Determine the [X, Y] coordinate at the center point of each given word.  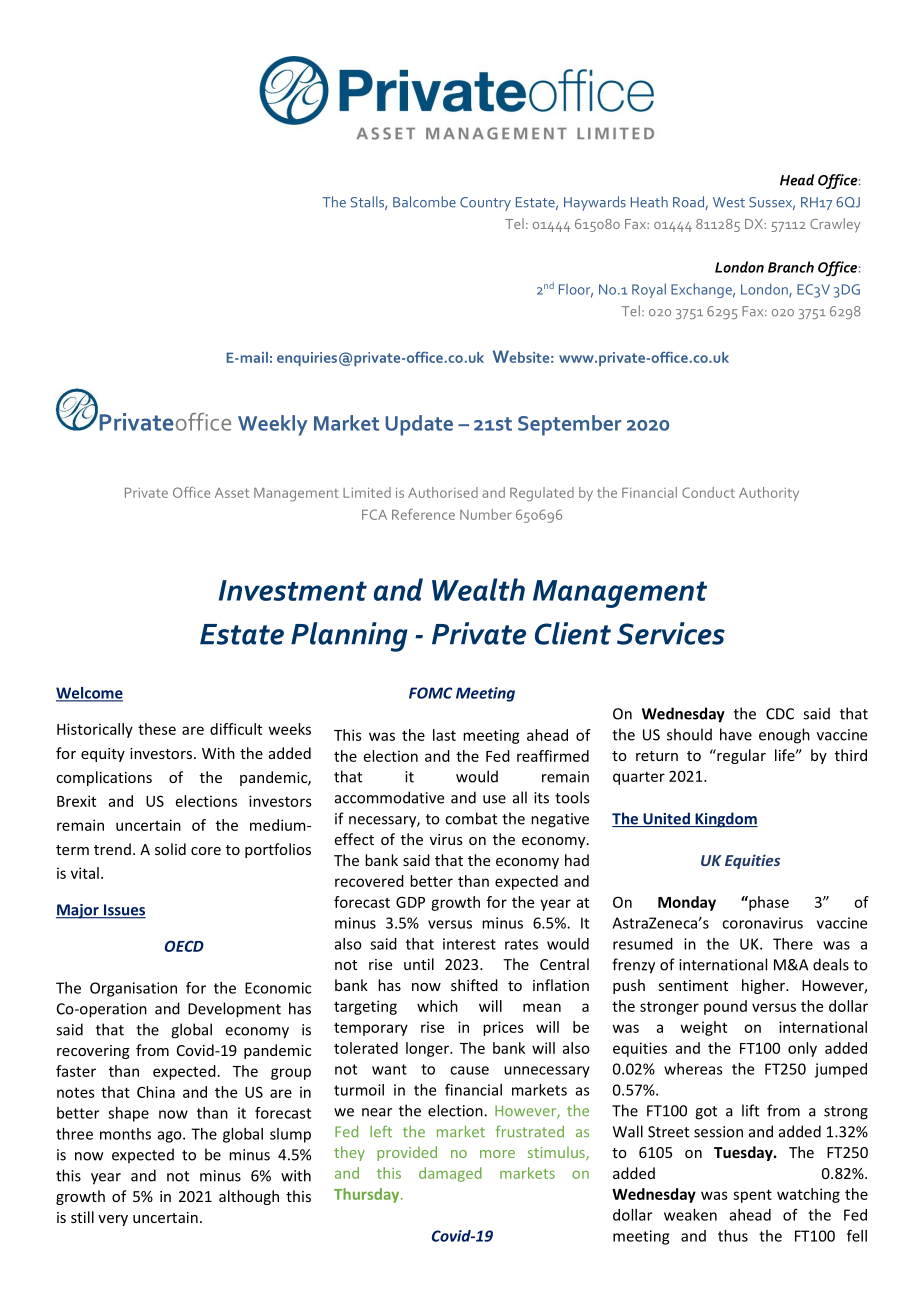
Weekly [273, 425]
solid [170, 849]
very [113, 1220]
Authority [769, 494]
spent [752, 1196]
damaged [450, 1174]
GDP [410, 902]
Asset [232, 493]
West [729, 202]
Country [485, 204]
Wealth [478, 589]
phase [768, 903]
